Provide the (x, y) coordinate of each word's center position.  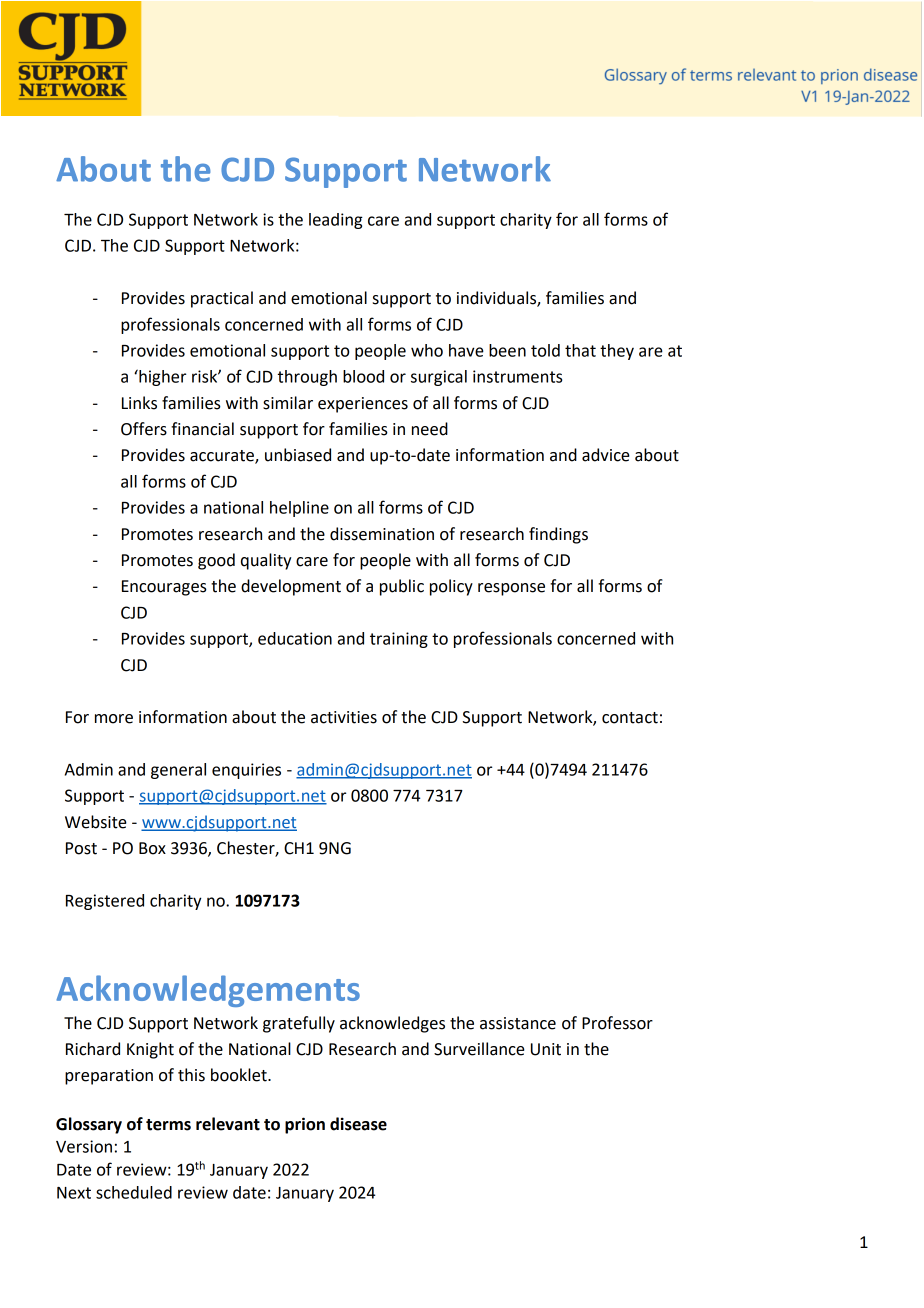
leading (336, 221)
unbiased (298, 455)
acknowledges (392, 1024)
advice (606, 455)
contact (630, 718)
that (580, 350)
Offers (144, 429)
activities (344, 717)
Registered (105, 902)
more (114, 719)
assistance (518, 1023)
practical (222, 299)
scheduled (134, 1192)
